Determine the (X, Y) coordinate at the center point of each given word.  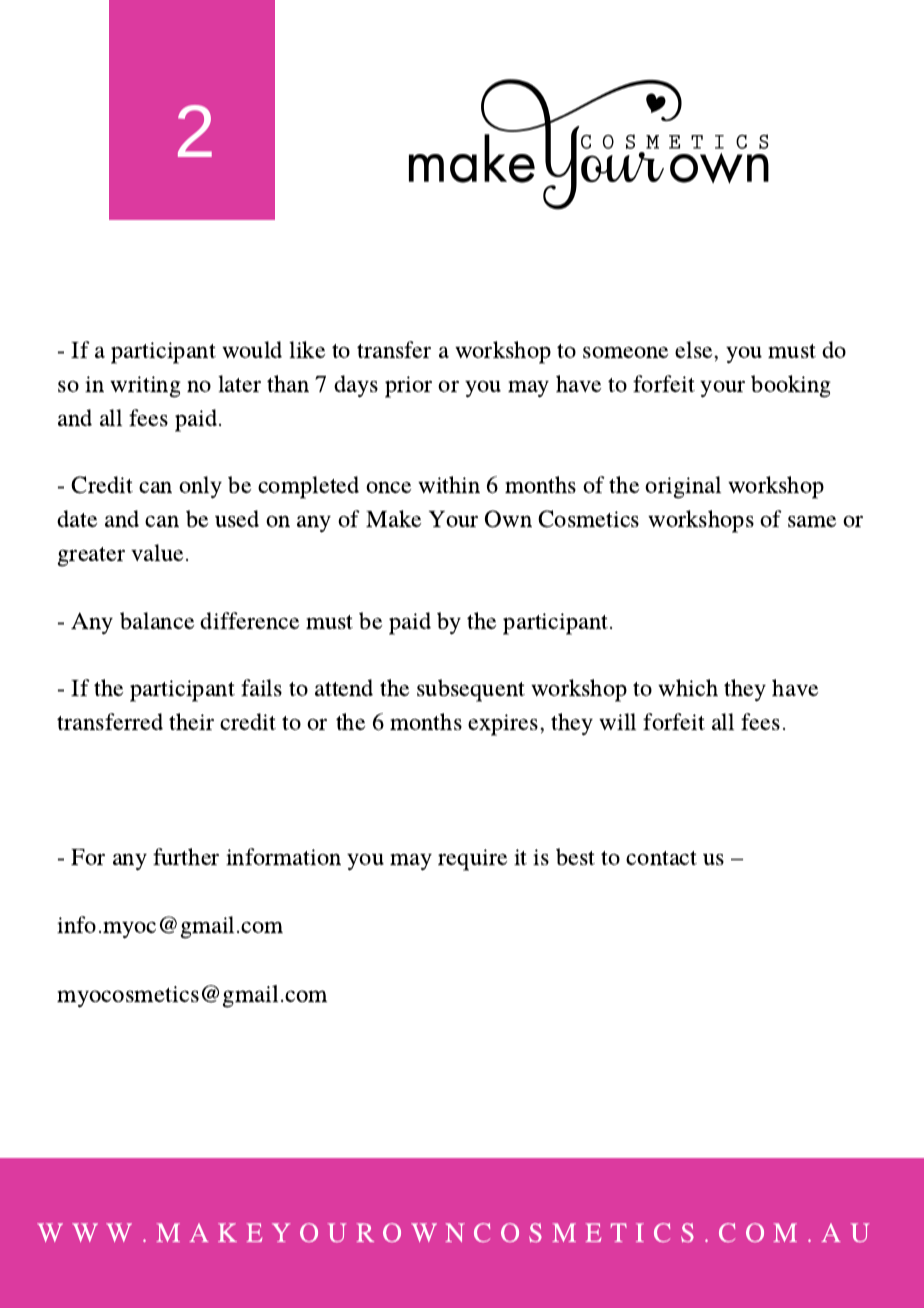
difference (249, 620)
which (688, 687)
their (191, 721)
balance (157, 620)
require (472, 860)
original (683, 487)
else (695, 351)
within (449, 484)
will (617, 721)
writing (145, 387)
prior (408, 387)
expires (504, 725)
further (186, 856)
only (200, 487)
